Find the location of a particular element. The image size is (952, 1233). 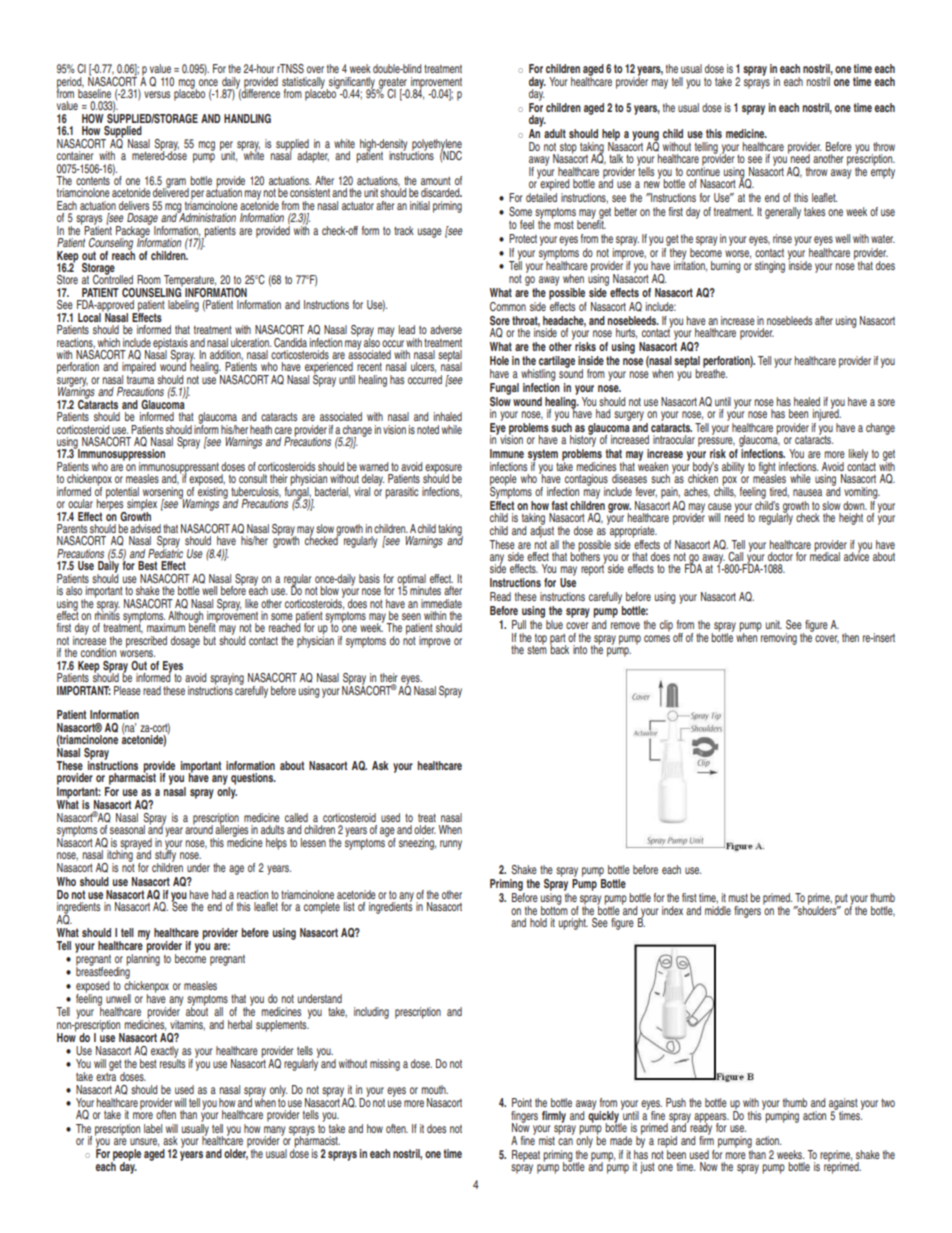

two is located at coordinates (888, 1102).
